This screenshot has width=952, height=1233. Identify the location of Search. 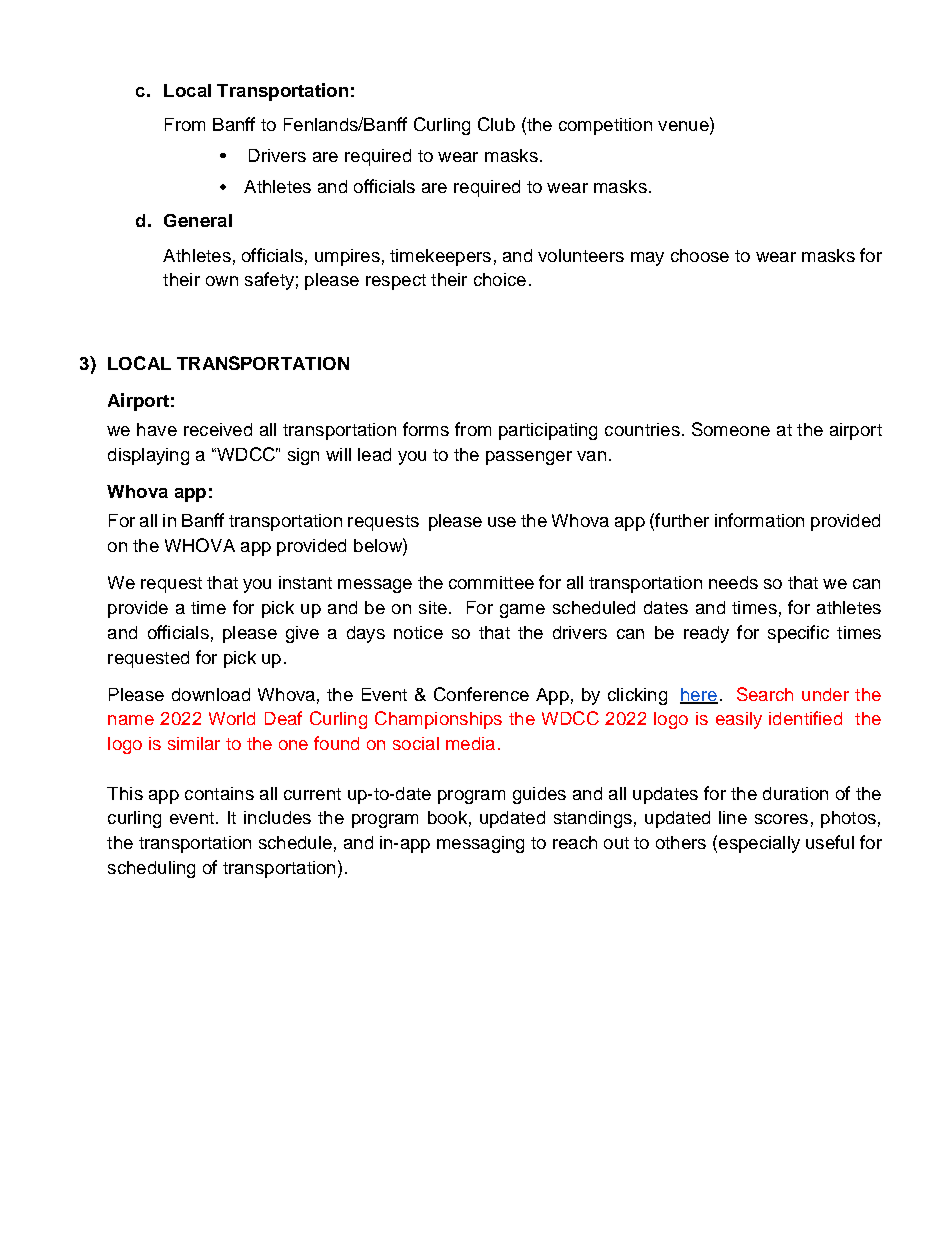
(765, 694).
